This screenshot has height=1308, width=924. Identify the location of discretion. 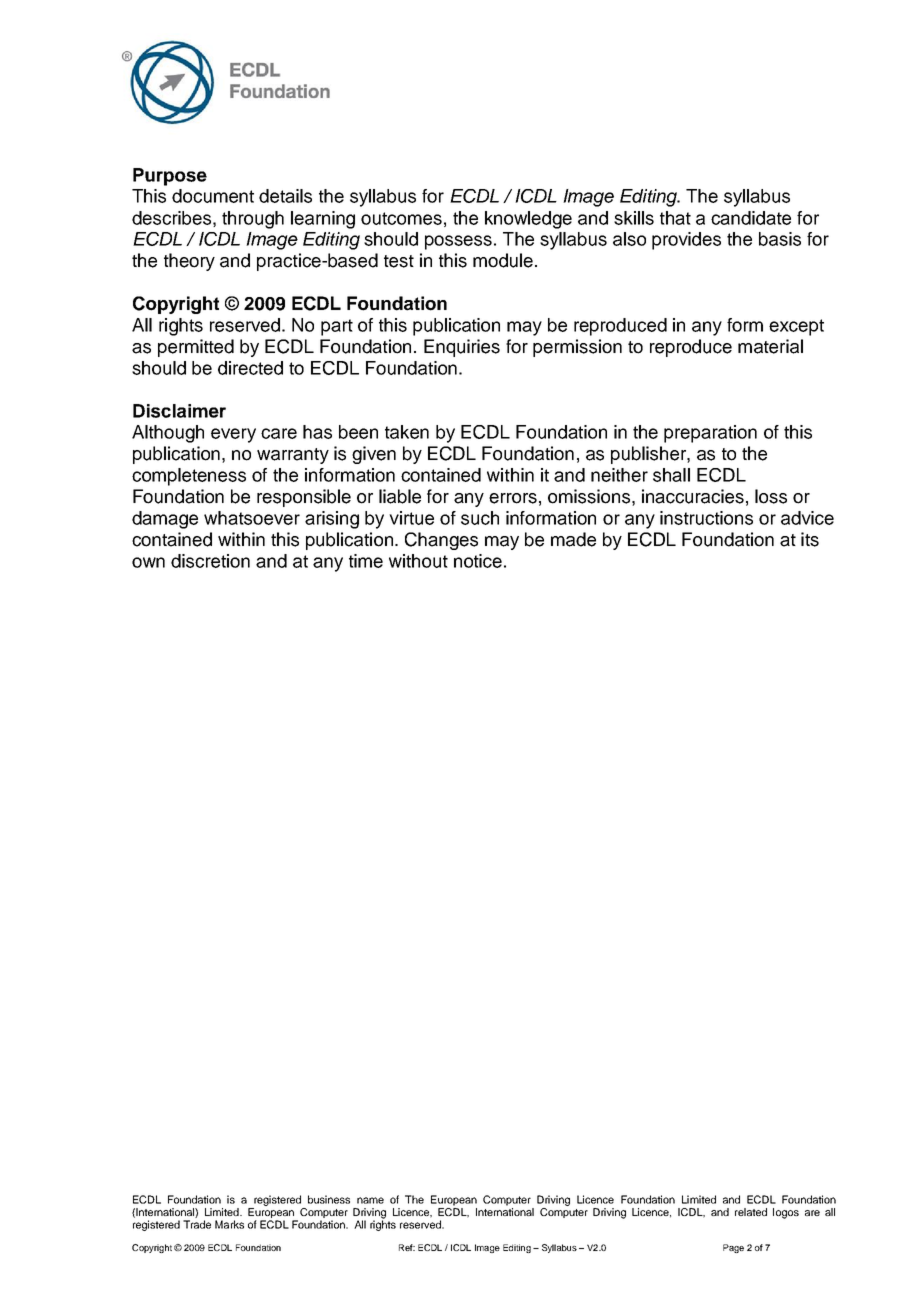
(210, 561).
